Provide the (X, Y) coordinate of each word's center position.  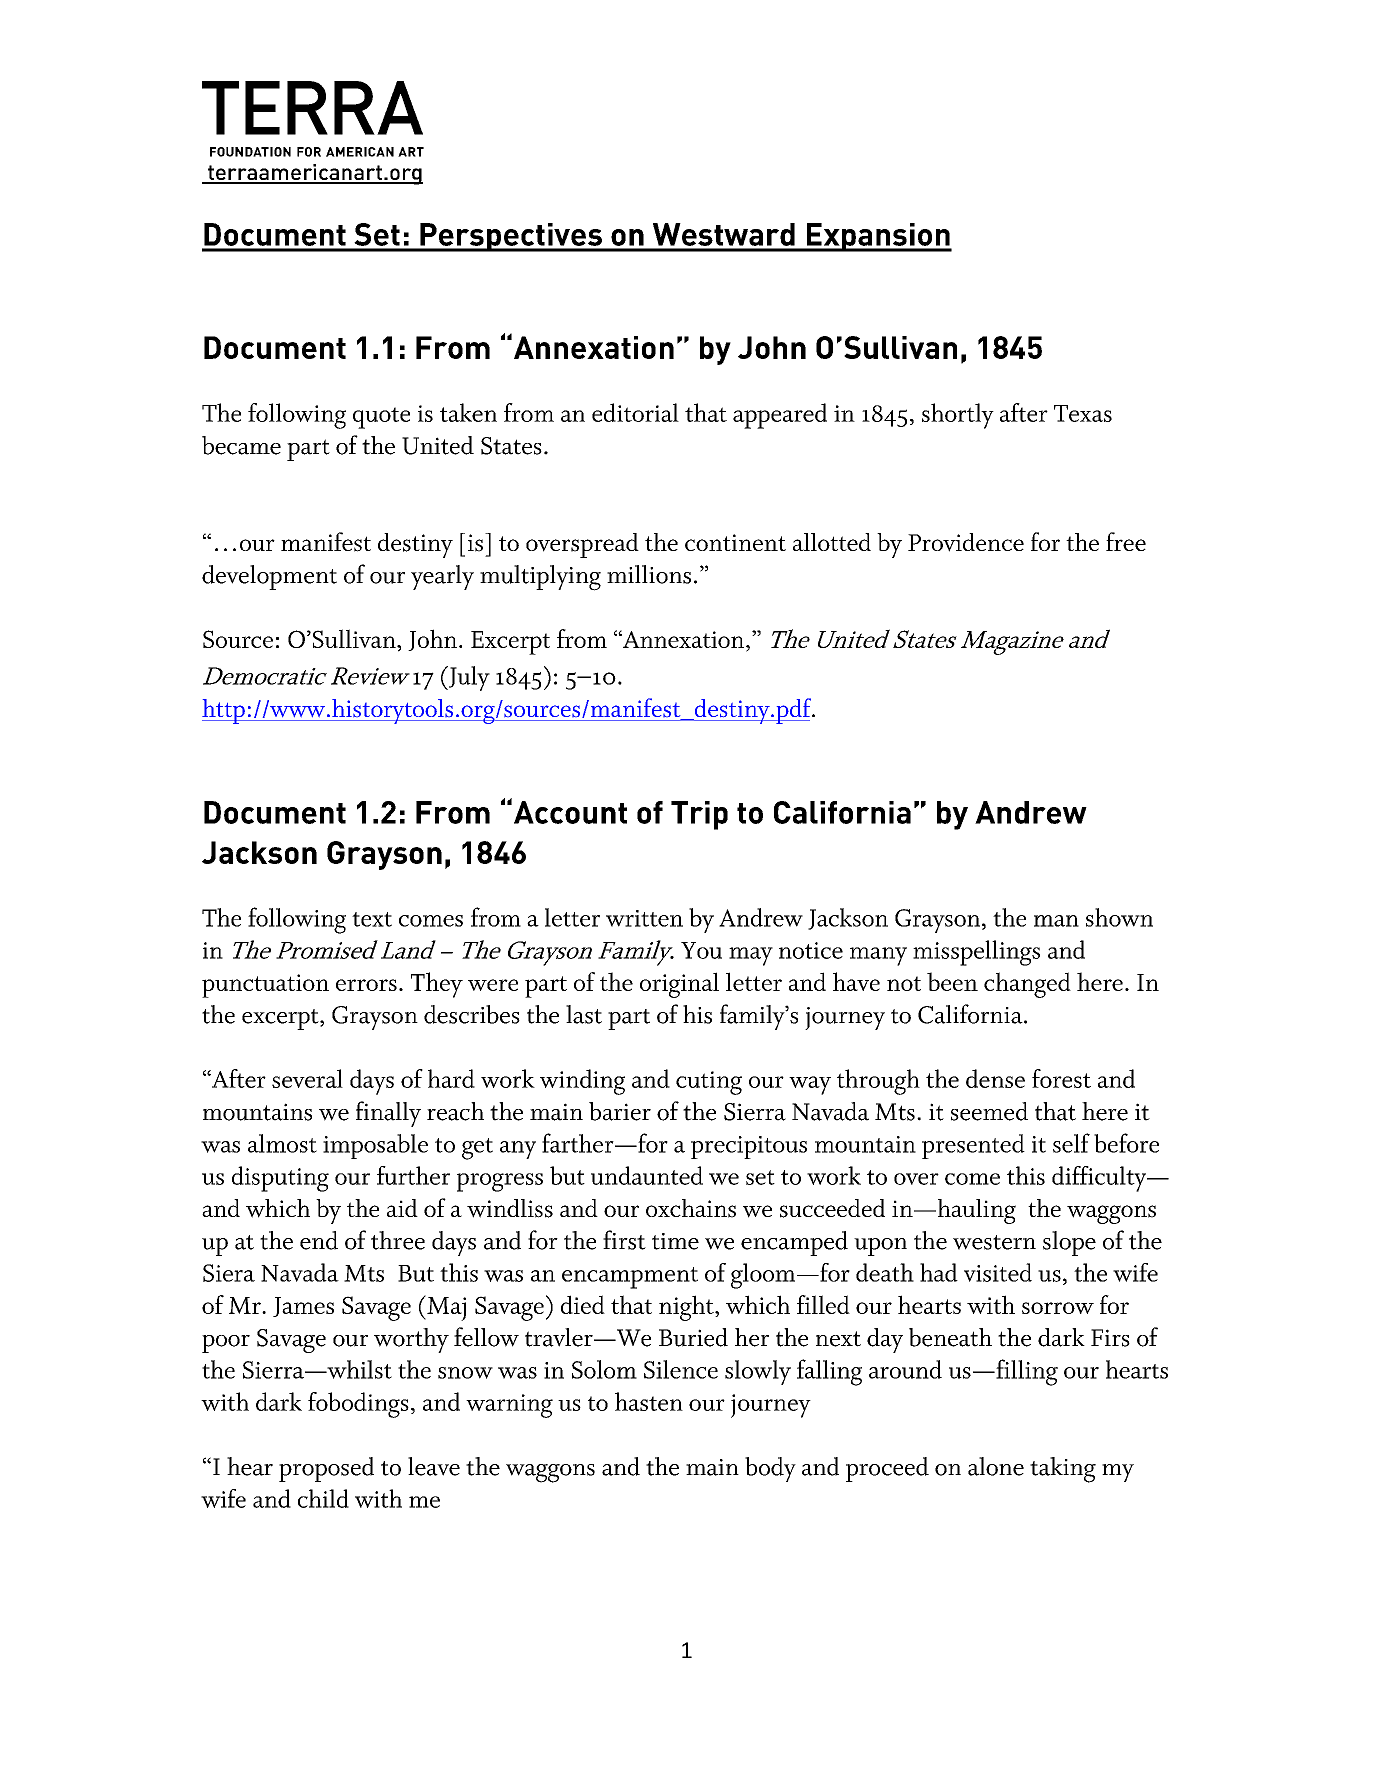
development (269, 577)
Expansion (878, 237)
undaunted (647, 1175)
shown (1119, 917)
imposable (375, 1146)
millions (649, 574)
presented (973, 1146)
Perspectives (511, 237)
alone (996, 1466)
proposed (326, 1469)
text (372, 919)
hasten (649, 1401)
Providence (966, 542)
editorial (635, 412)
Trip (699, 815)
